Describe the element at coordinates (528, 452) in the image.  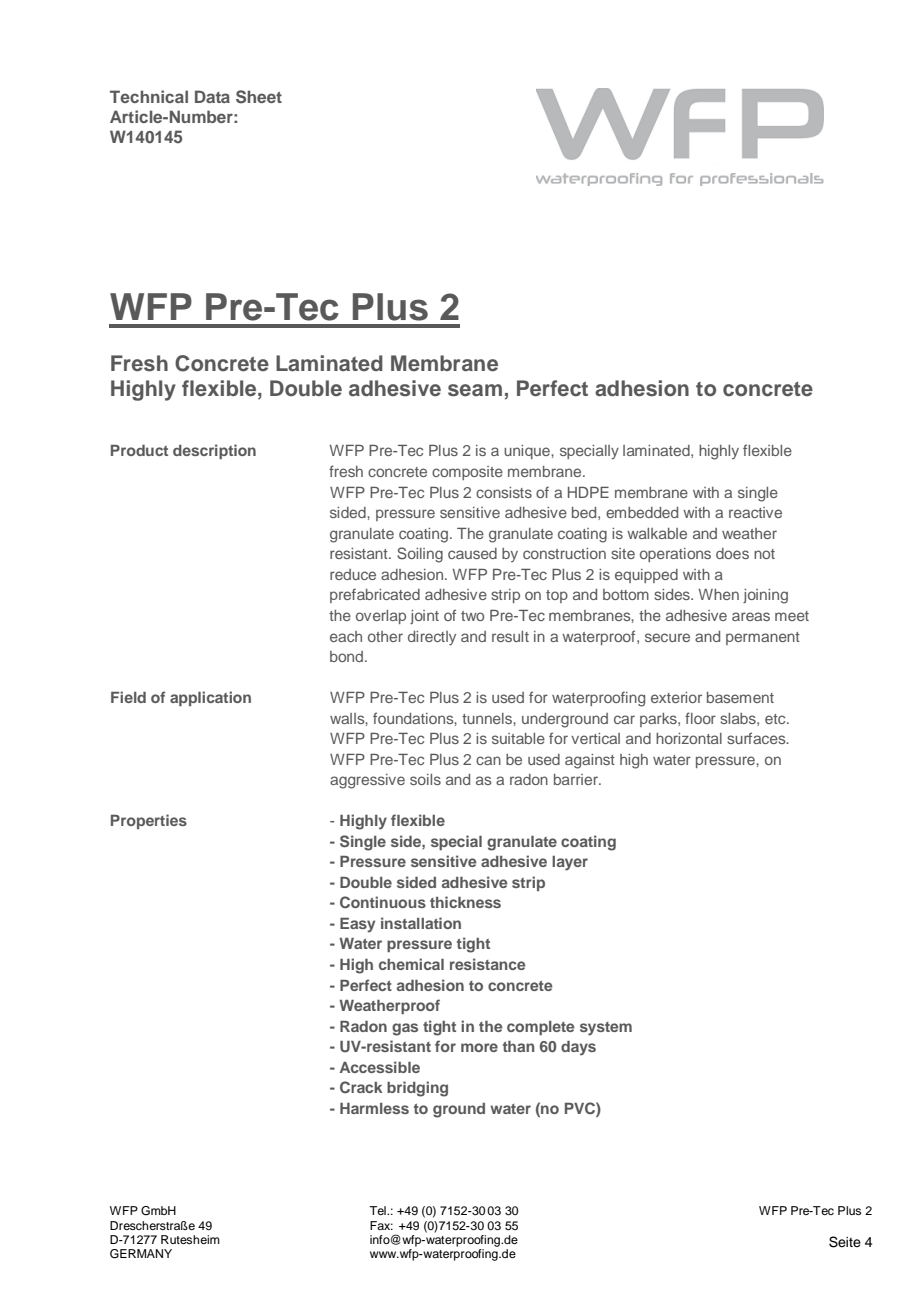
I see `unique` at that location.
